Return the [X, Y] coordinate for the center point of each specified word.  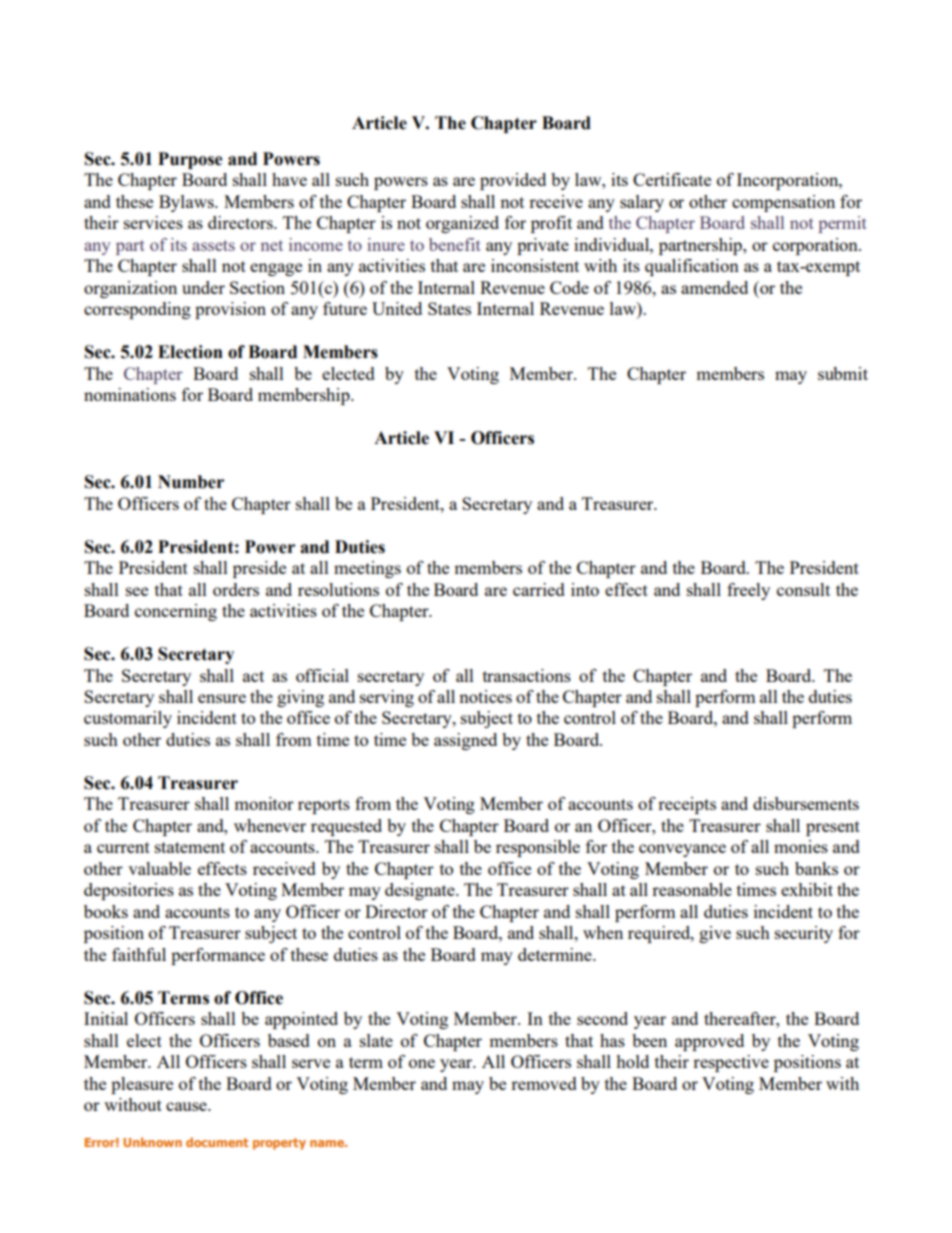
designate [421, 891]
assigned [465, 741]
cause [187, 1106]
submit [843, 373]
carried [539, 589]
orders [236, 589]
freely [748, 591]
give [715, 934]
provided [513, 181]
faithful [139, 954]
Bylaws [187, 203]
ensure [222, 698]
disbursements [806, 803]
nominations [130, 394]
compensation [783, 203]
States [449, 308]
